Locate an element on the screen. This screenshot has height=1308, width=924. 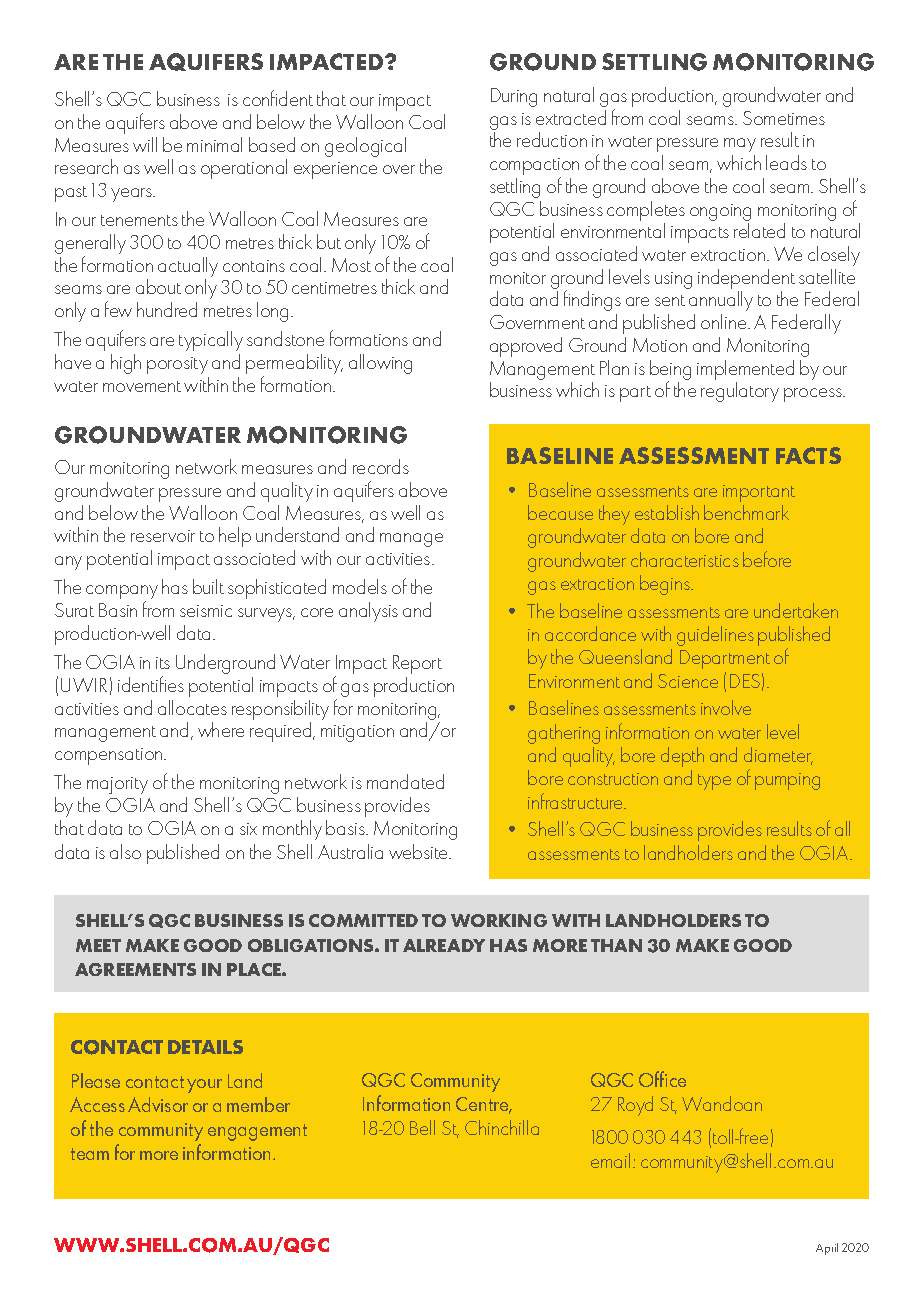
also is located at coordinates (125, 851).
